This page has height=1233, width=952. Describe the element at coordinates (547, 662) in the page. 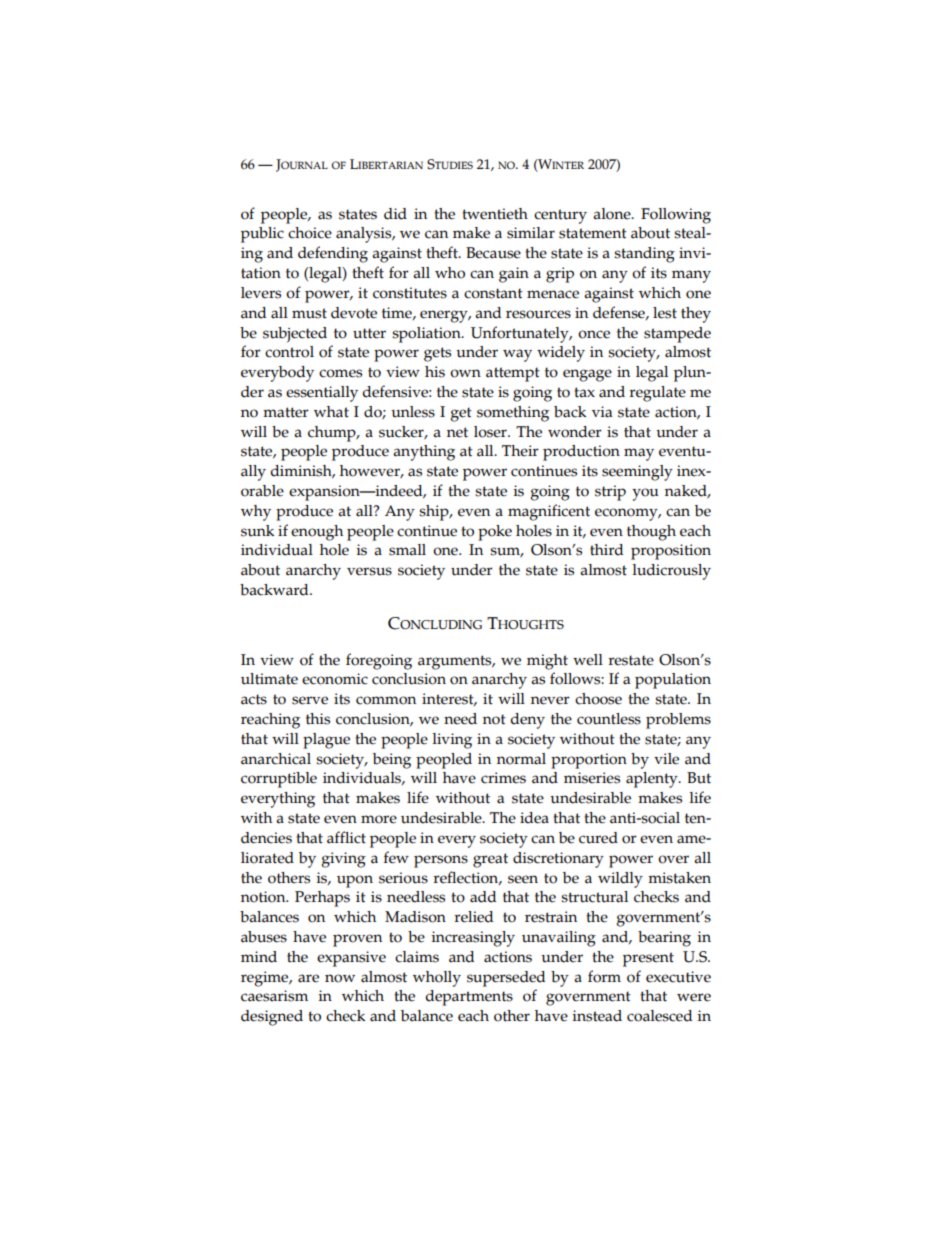

I see `might` at that location.
